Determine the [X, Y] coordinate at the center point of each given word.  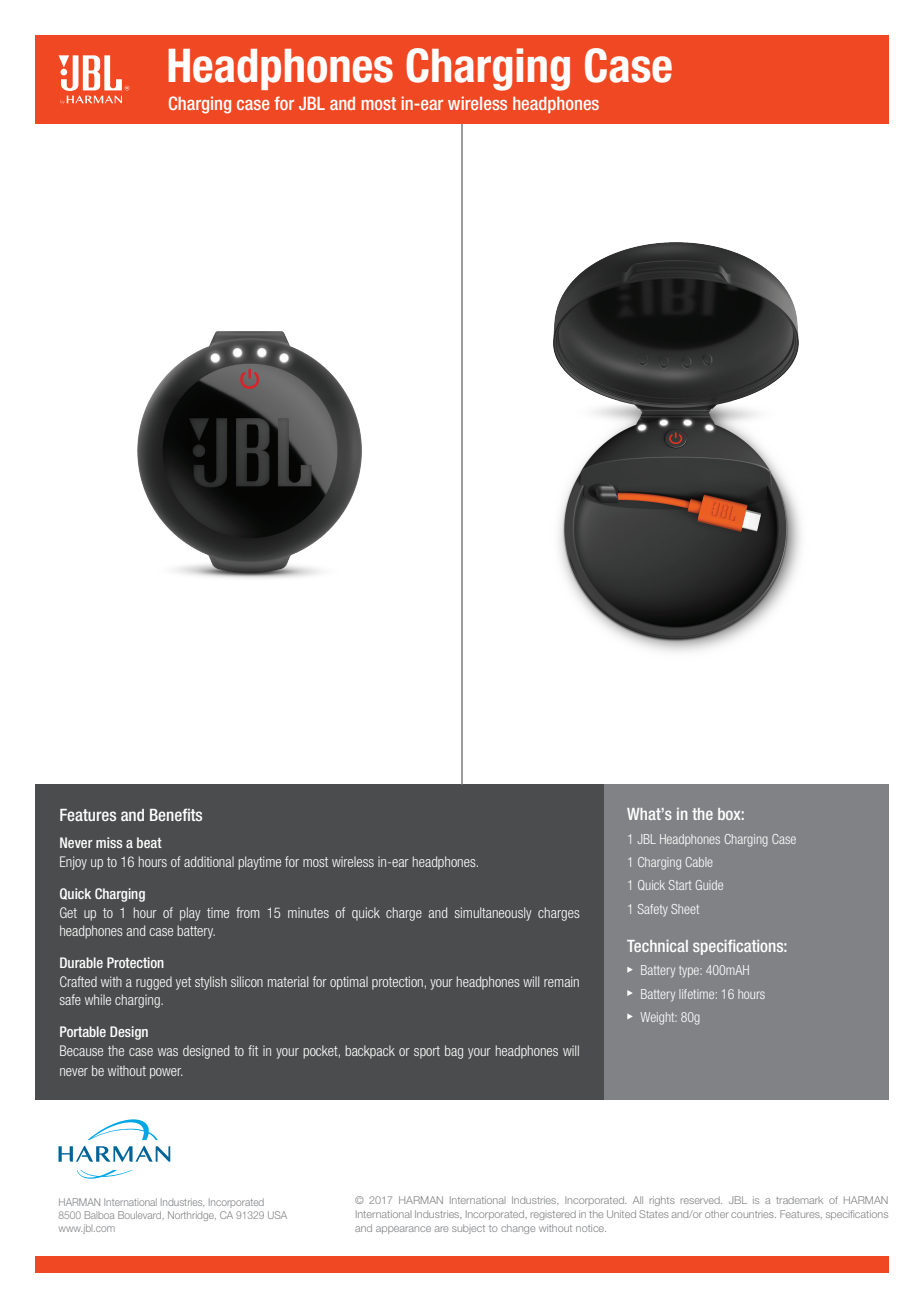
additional [209, 861]
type [690, 971]
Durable [81, 962]
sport [427, 1052]
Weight [658, 1018]
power [166, 1073]
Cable [699, 862]
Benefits [176, 814]
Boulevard [141, 1215]
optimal [349, 983]
